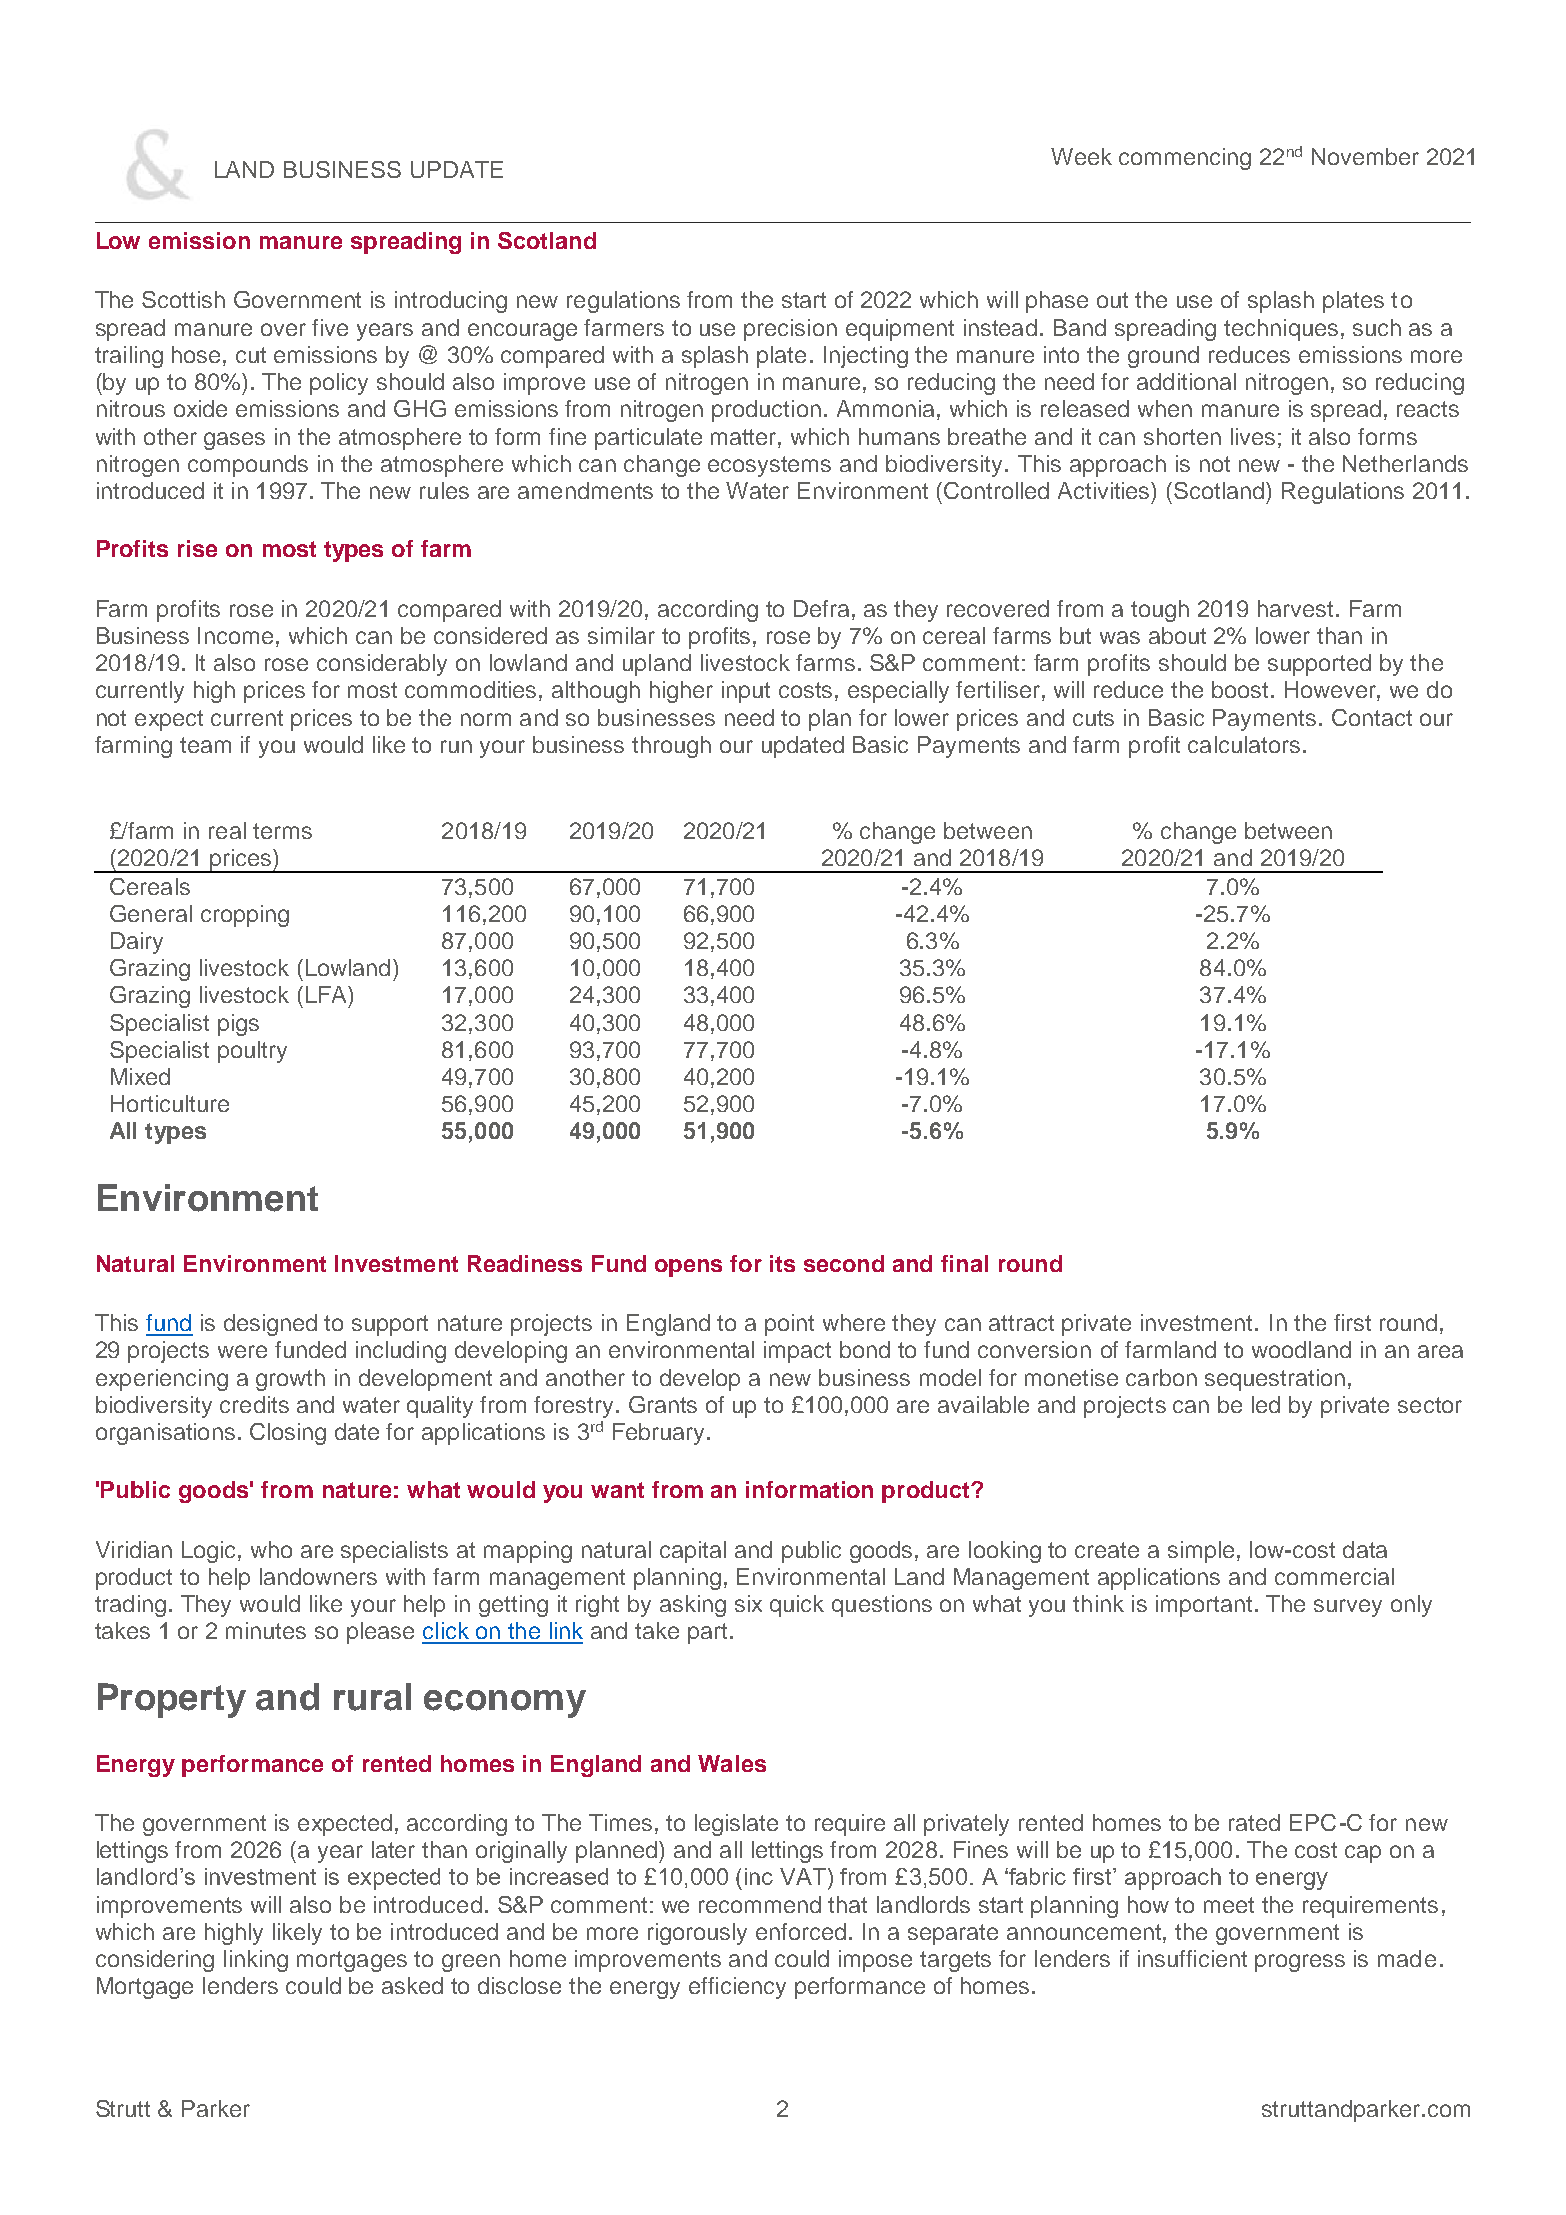 The image size is (1566, 2215). What do you see at coordinates (238, 1025) in the image?
I see `pigs` at bounding box center [238, 1025].
